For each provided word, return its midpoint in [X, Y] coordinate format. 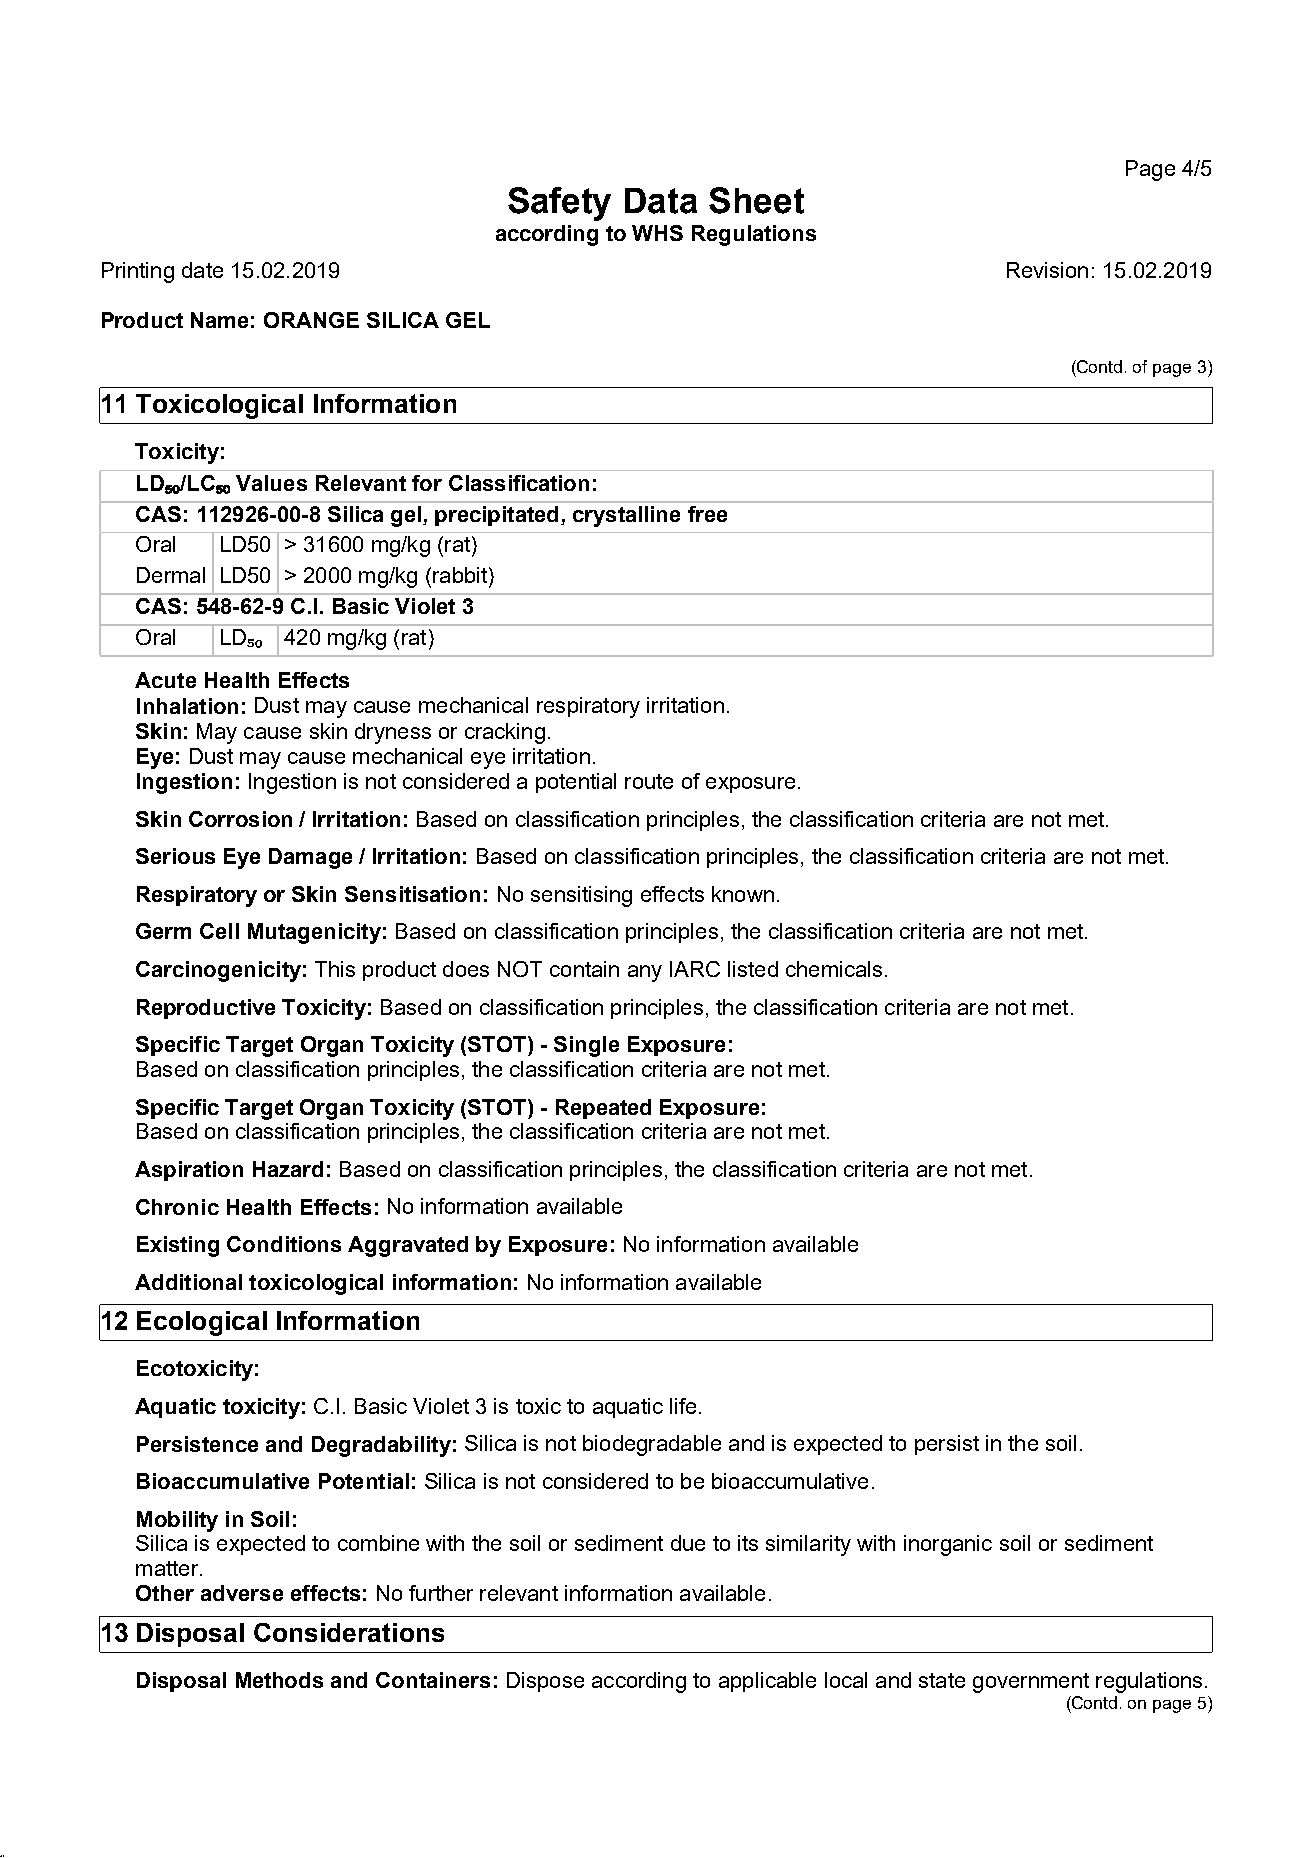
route [649, 781]
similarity [808, 1545]
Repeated [603, 1109]
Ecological [202, 1323]
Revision [1047, 270]
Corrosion [240, 819]
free [707, 514]
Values [271, 483]
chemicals [834, 969]
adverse [242, 1593]
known [743, 894]
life [683, 1406]
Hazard [288, 1169]
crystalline [626, 516]
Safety [559, 204]
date [202, 270]
